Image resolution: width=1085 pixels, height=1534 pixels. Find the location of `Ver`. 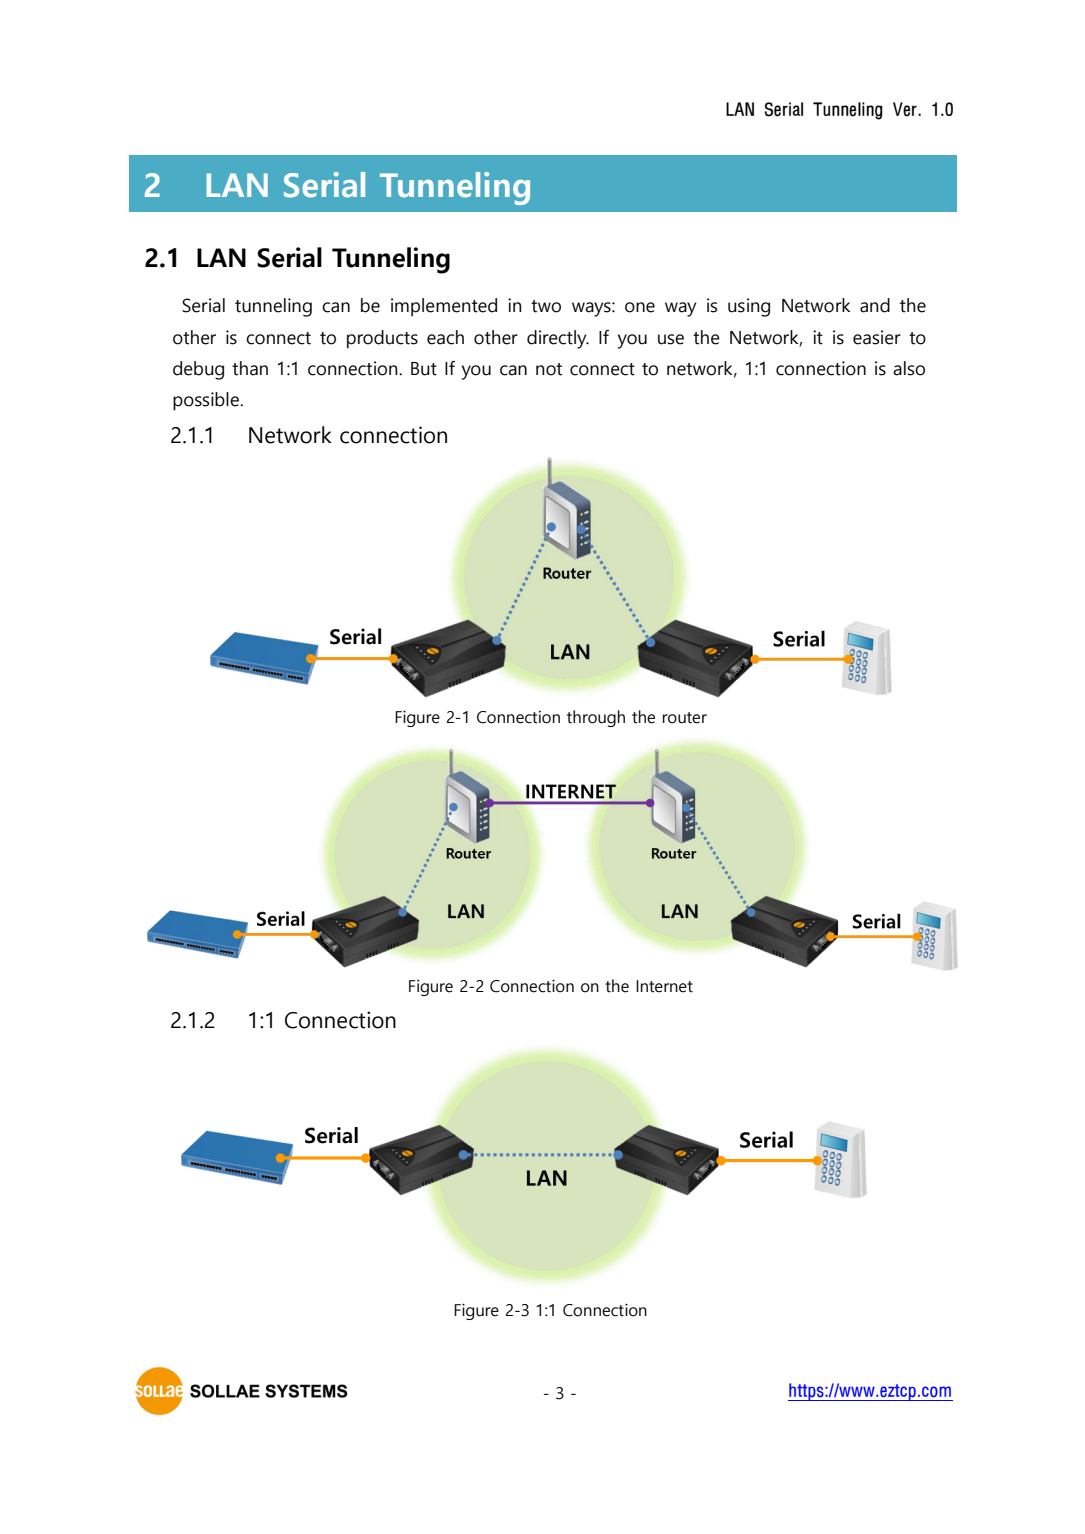

Ver is located at coordinates (906, 109).
